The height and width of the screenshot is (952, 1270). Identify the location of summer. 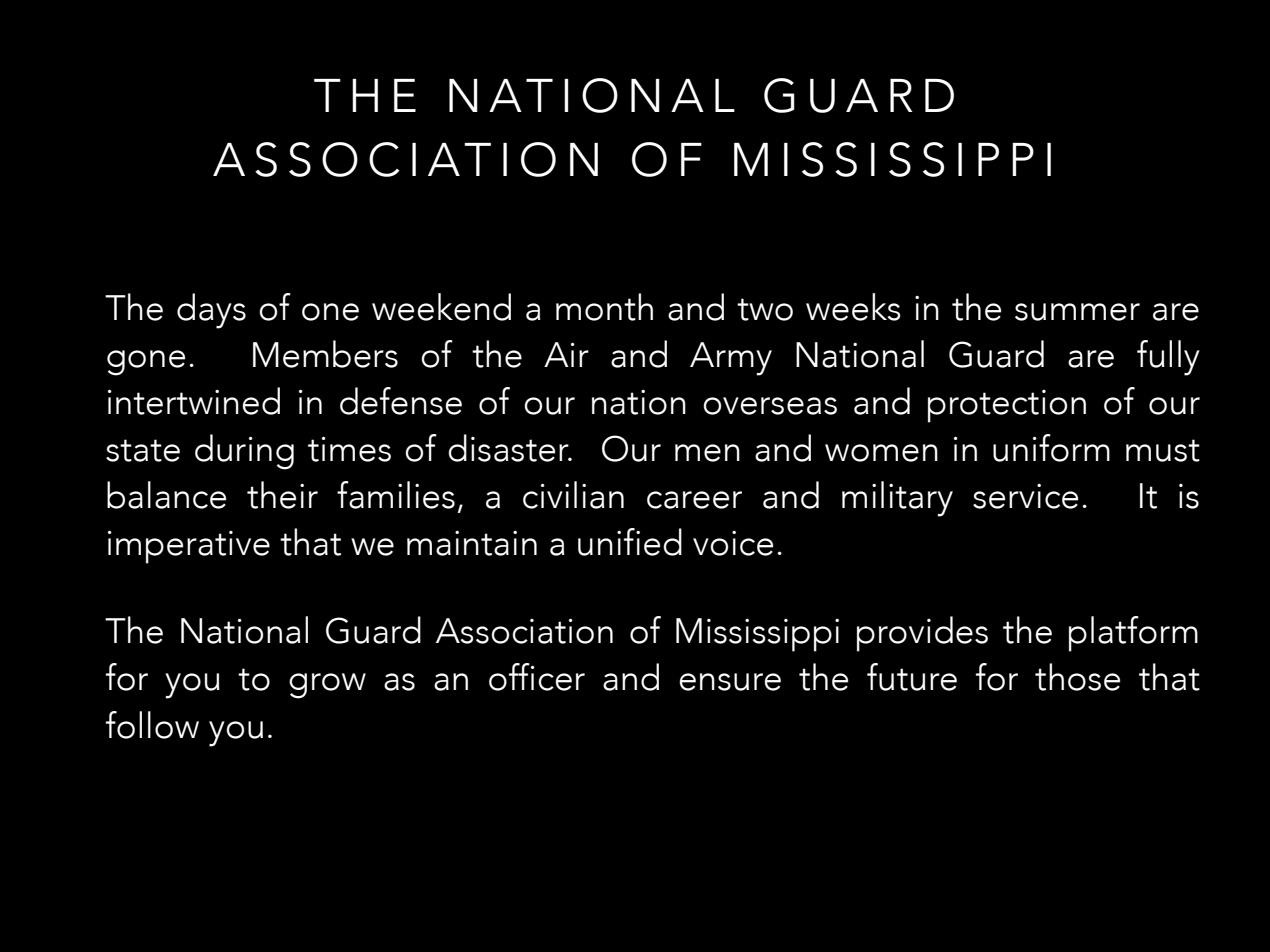
(1077, 312).
